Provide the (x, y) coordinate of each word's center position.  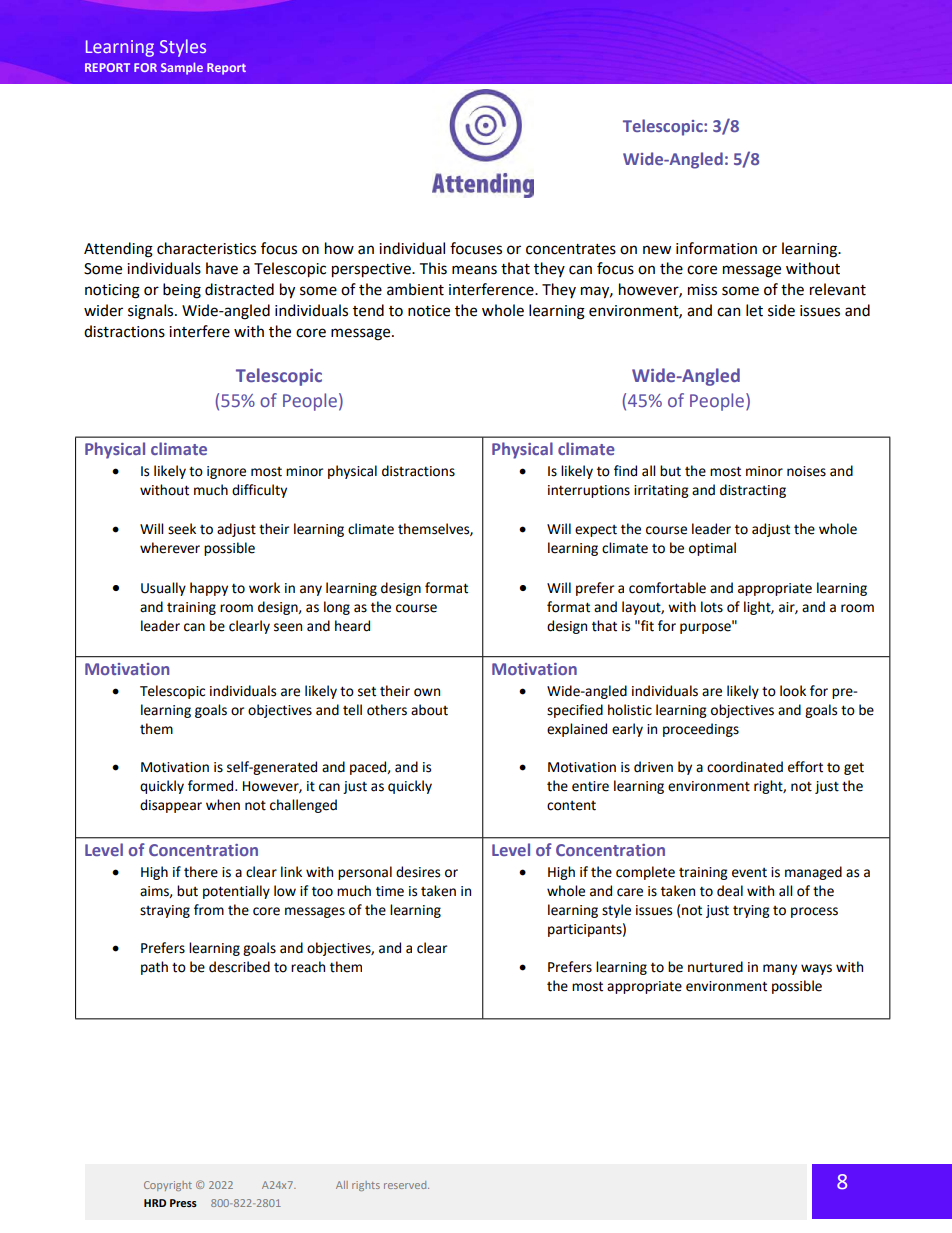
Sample (182, 68)
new (657, 250)
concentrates (571, 249)
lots (712, 607)
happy (209, 589)
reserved (406, 1185)
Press (183, 1203)
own (427, 692)
